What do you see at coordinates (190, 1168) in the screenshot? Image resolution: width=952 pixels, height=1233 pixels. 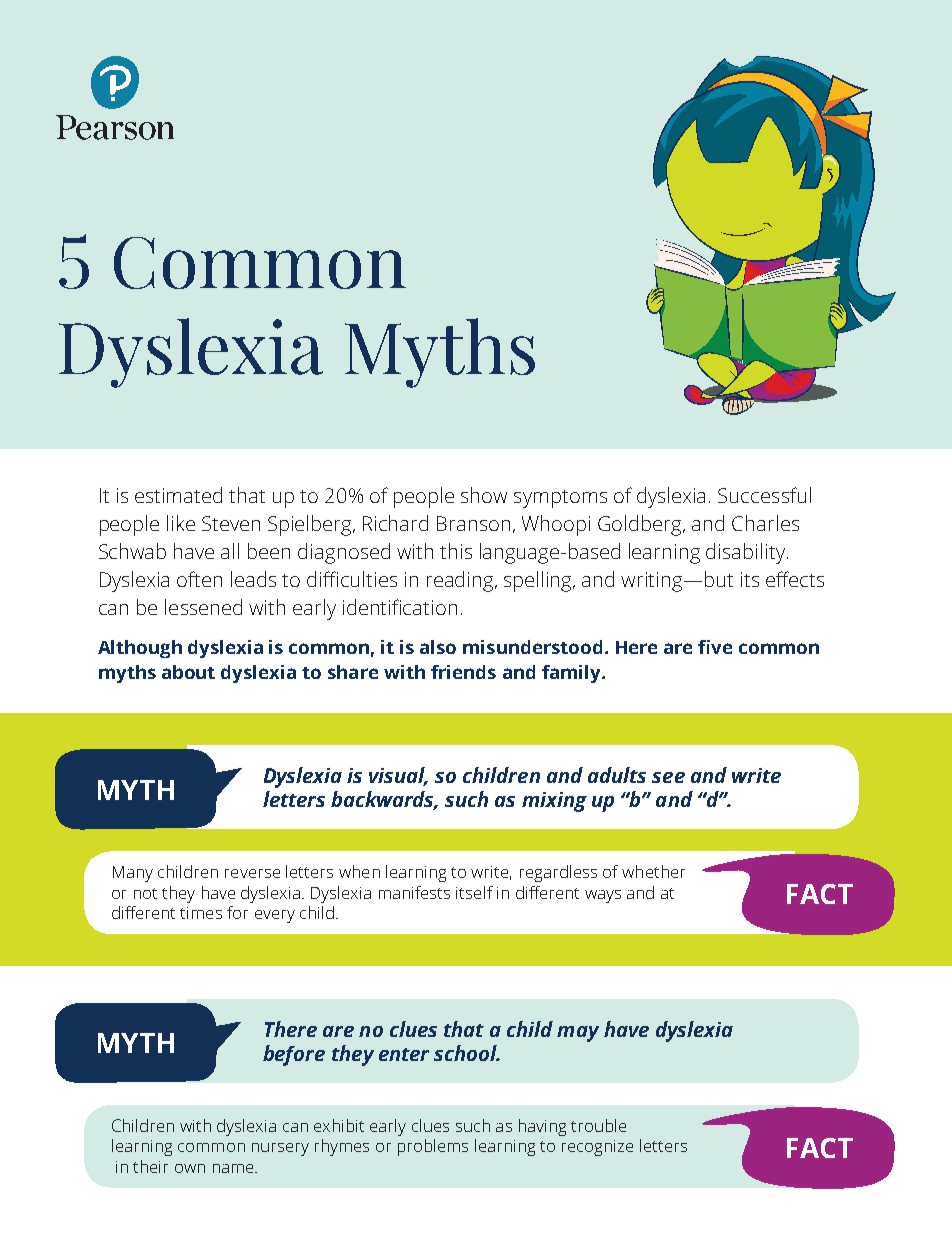 I see `own` at bounding box center [190, 1168].
